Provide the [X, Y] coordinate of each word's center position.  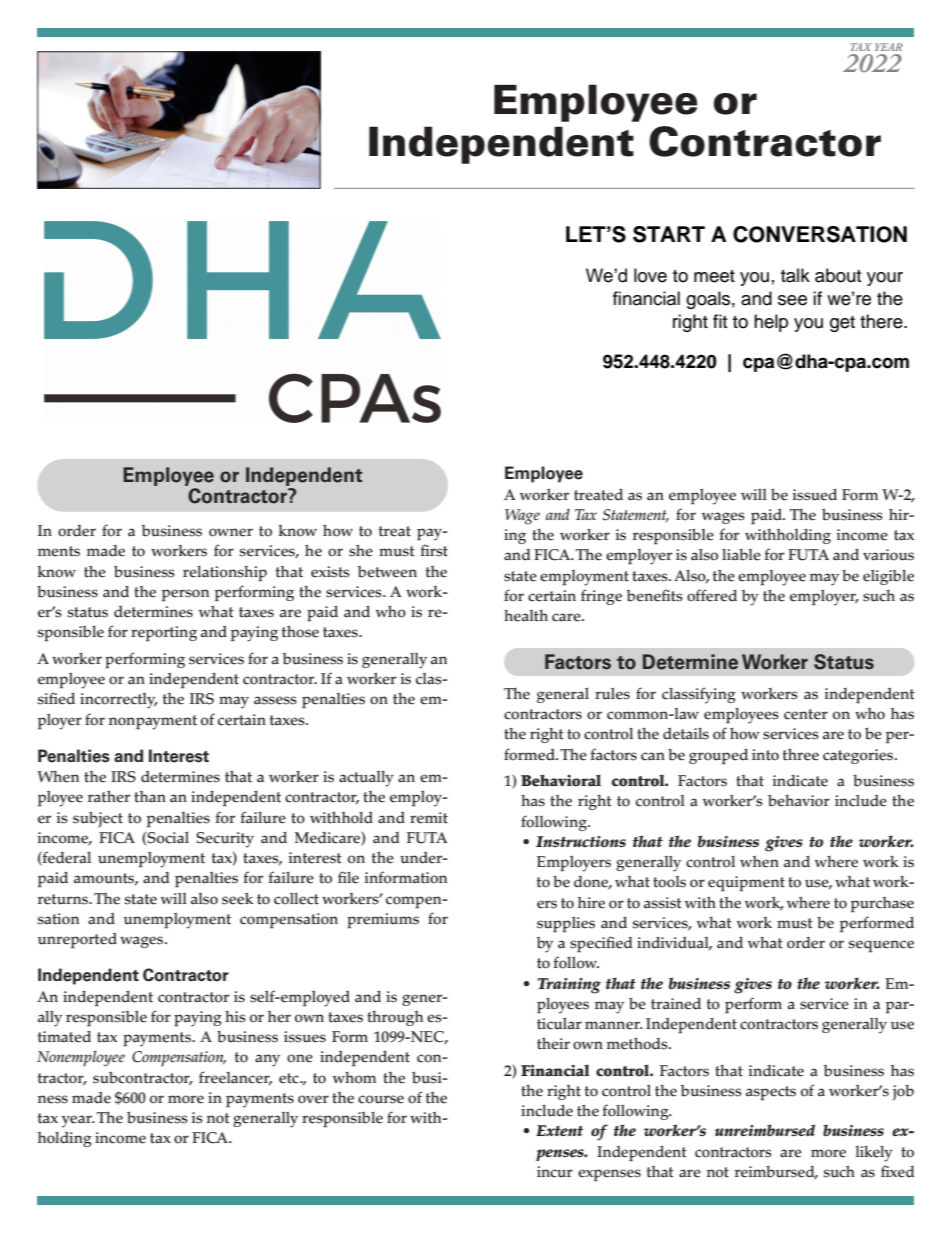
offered [712, 595]
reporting [164, 634]
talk [795, 275]
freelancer [235, 1078]
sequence [881, 946]
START [669, 234]
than [150, 797]
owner [231, 532]
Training [569, 986]
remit [429, 818]
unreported [77, 941]
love [650, 275]
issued [814, 494]
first [434, 550]
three [801, 754]
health [526, 616]
